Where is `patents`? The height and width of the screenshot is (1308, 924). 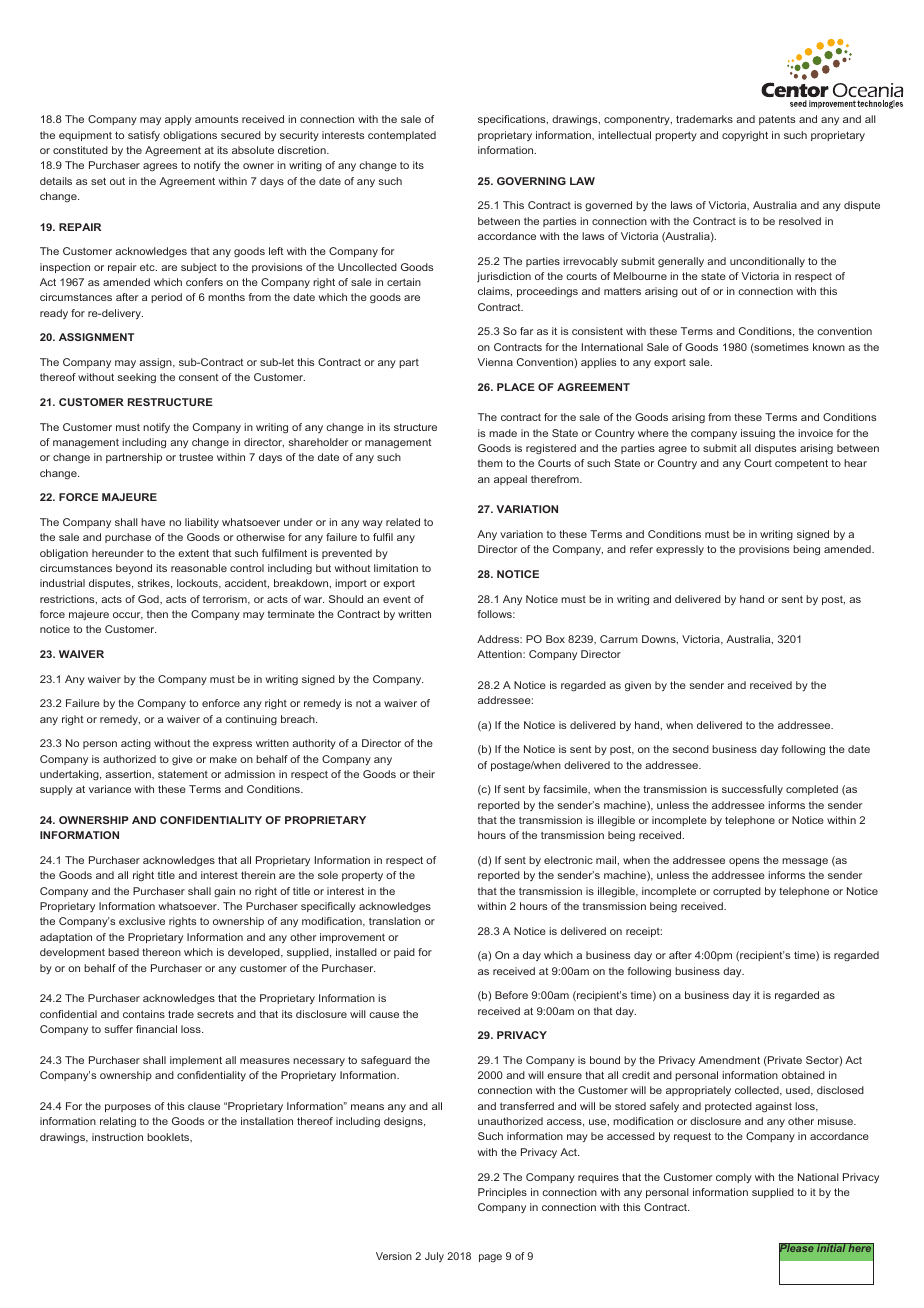 patents is located at coordinates (777, 120).
